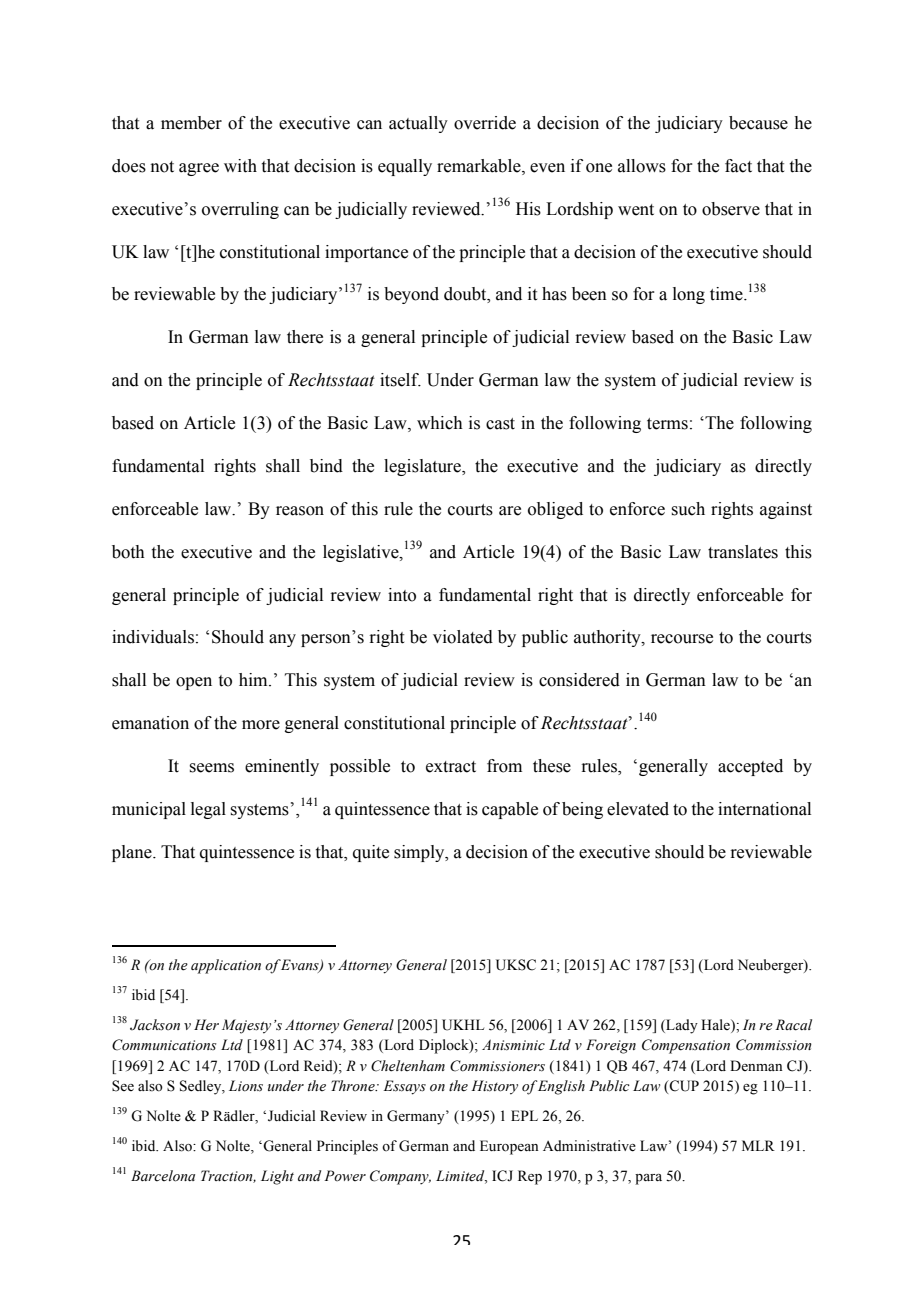  What do you see at coordinates (199, 169) in the page?
I see `agree` at bounding box center [199, 169].
